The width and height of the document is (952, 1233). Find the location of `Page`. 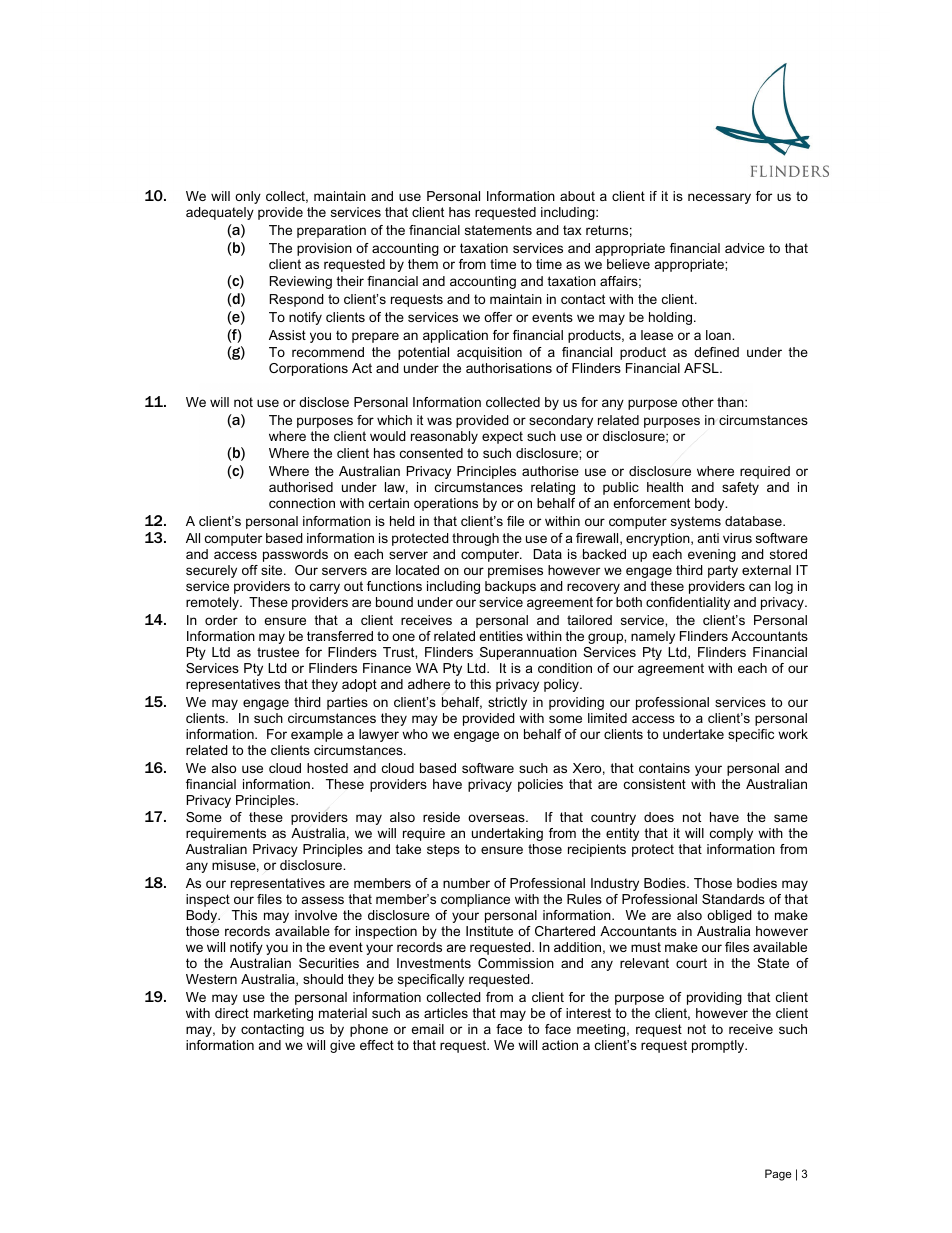

Page is located at coordinates (778, 1175).
